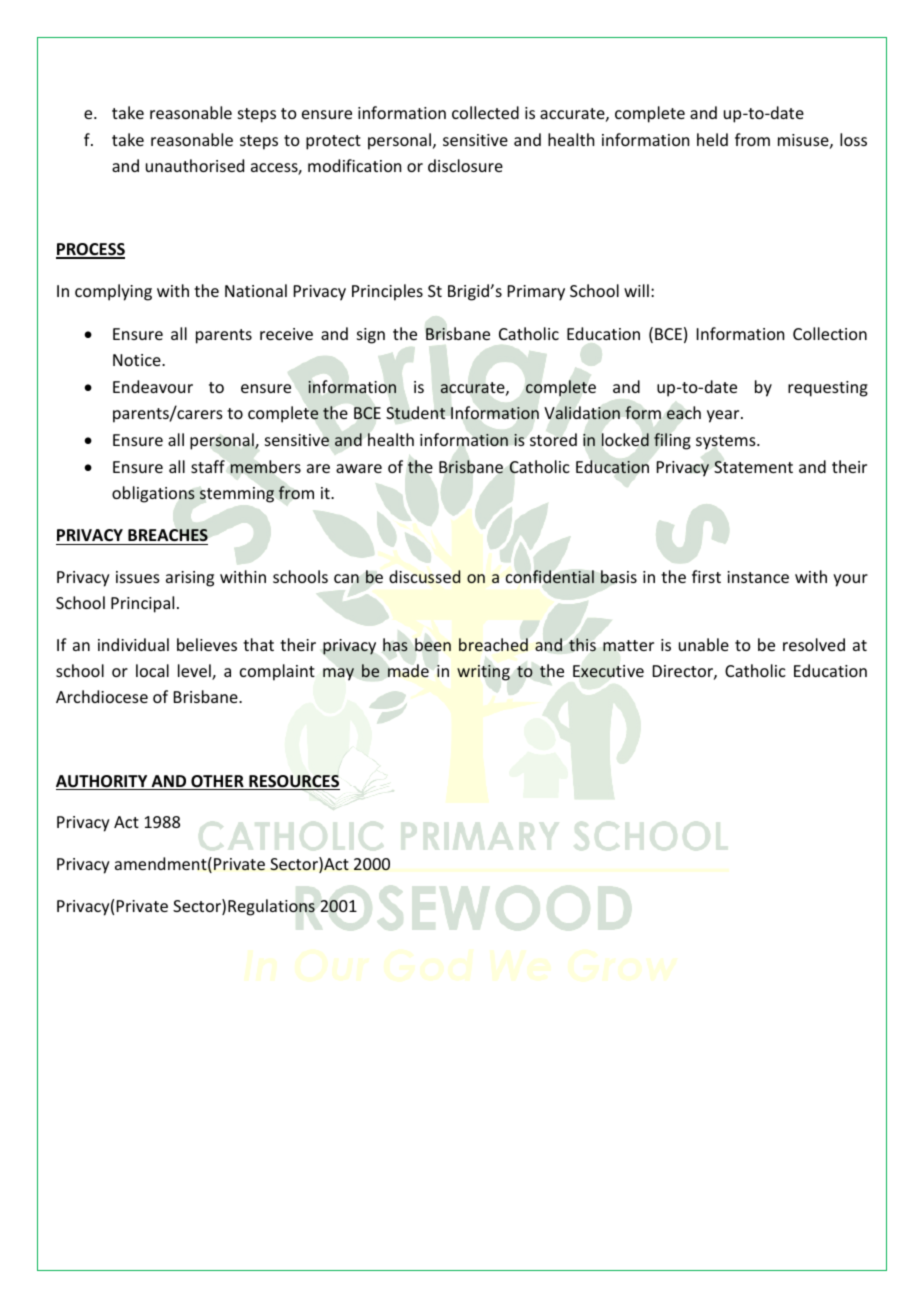 The height and width of the document is (1308, 924). What do you see at coordinates (758, 577) in the document?
I see `instance` at bounding box center [758, 577].
